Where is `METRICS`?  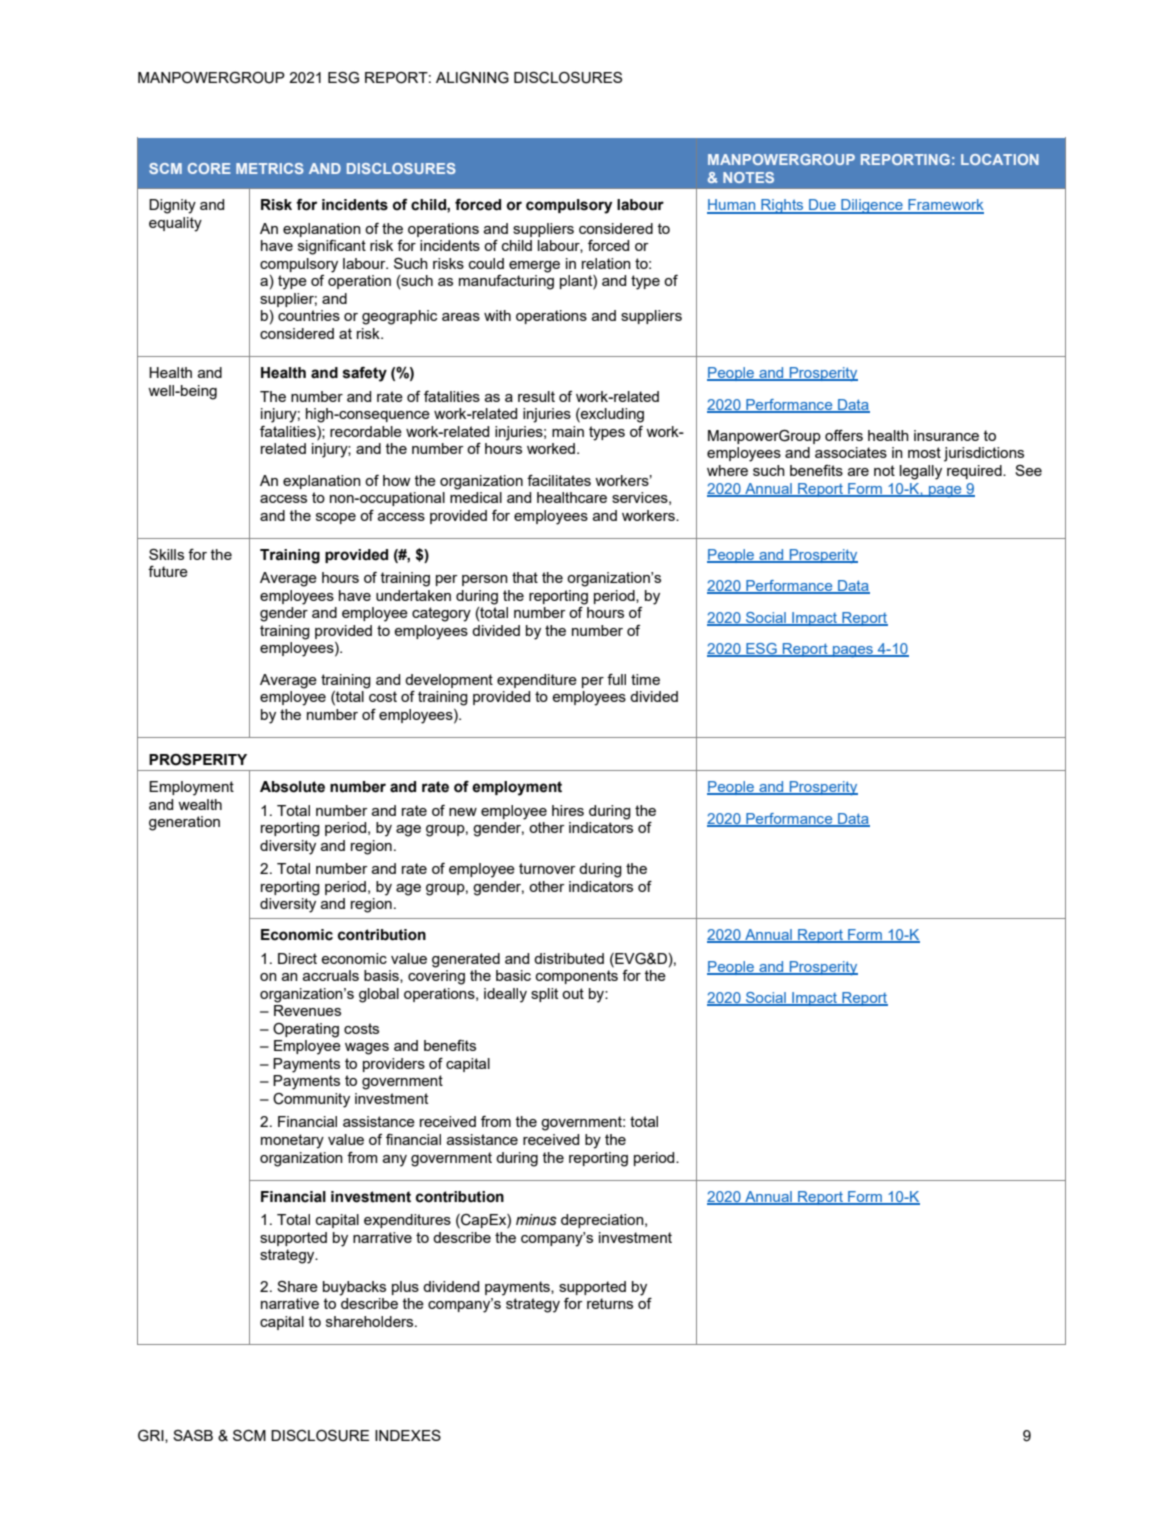
METRICS is located at coordinates (270, 168).
